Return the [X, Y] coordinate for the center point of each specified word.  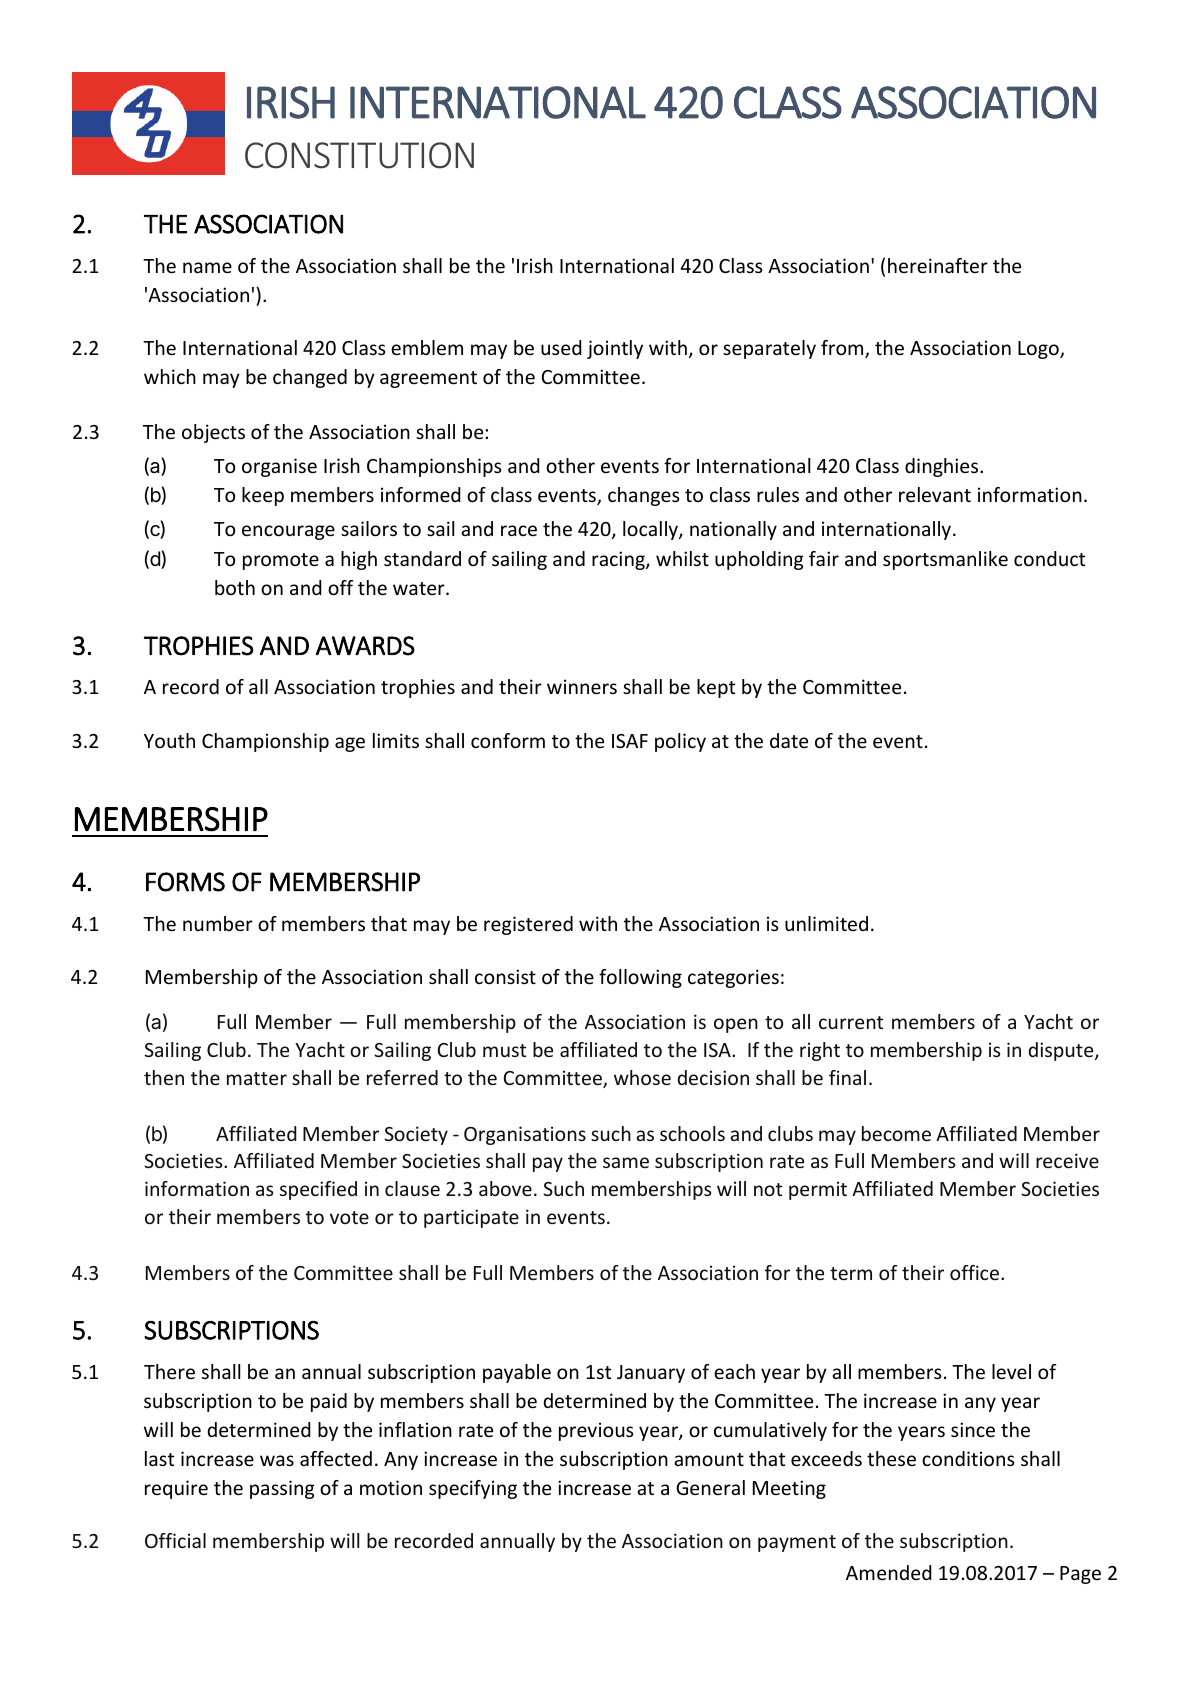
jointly [615, 349]
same [626, 1162]
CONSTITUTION [359, 155]
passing [282, 1489]
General [710, 1487]
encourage [288, 532]
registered [528, 925]
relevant [935, 494]
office [974, 1272]
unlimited [826, 923]
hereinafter [938, 265]
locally [651, 530]
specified [318, 1190]
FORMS [185, 882]
